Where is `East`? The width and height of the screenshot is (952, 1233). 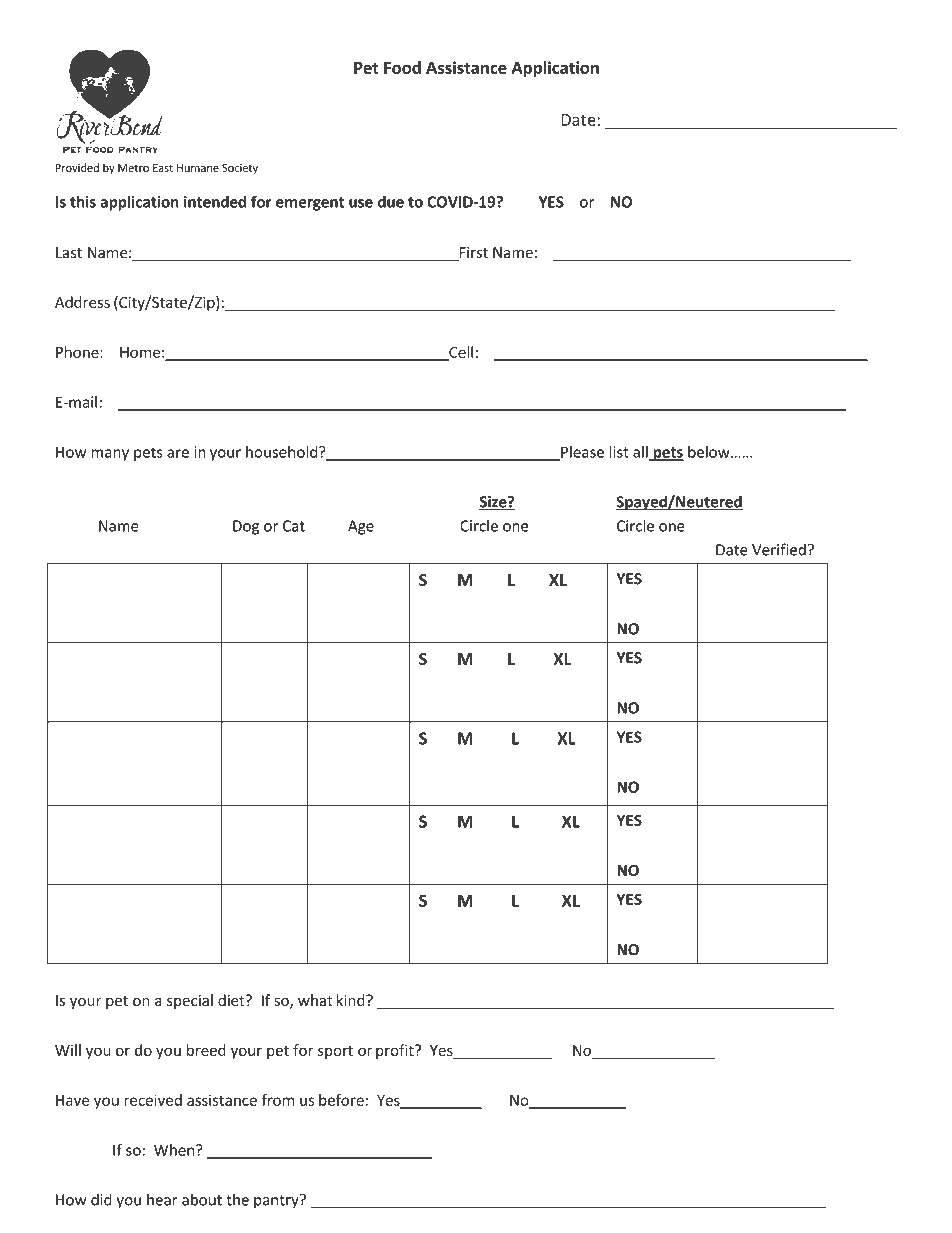
East is located at coordinates (163, 168).
